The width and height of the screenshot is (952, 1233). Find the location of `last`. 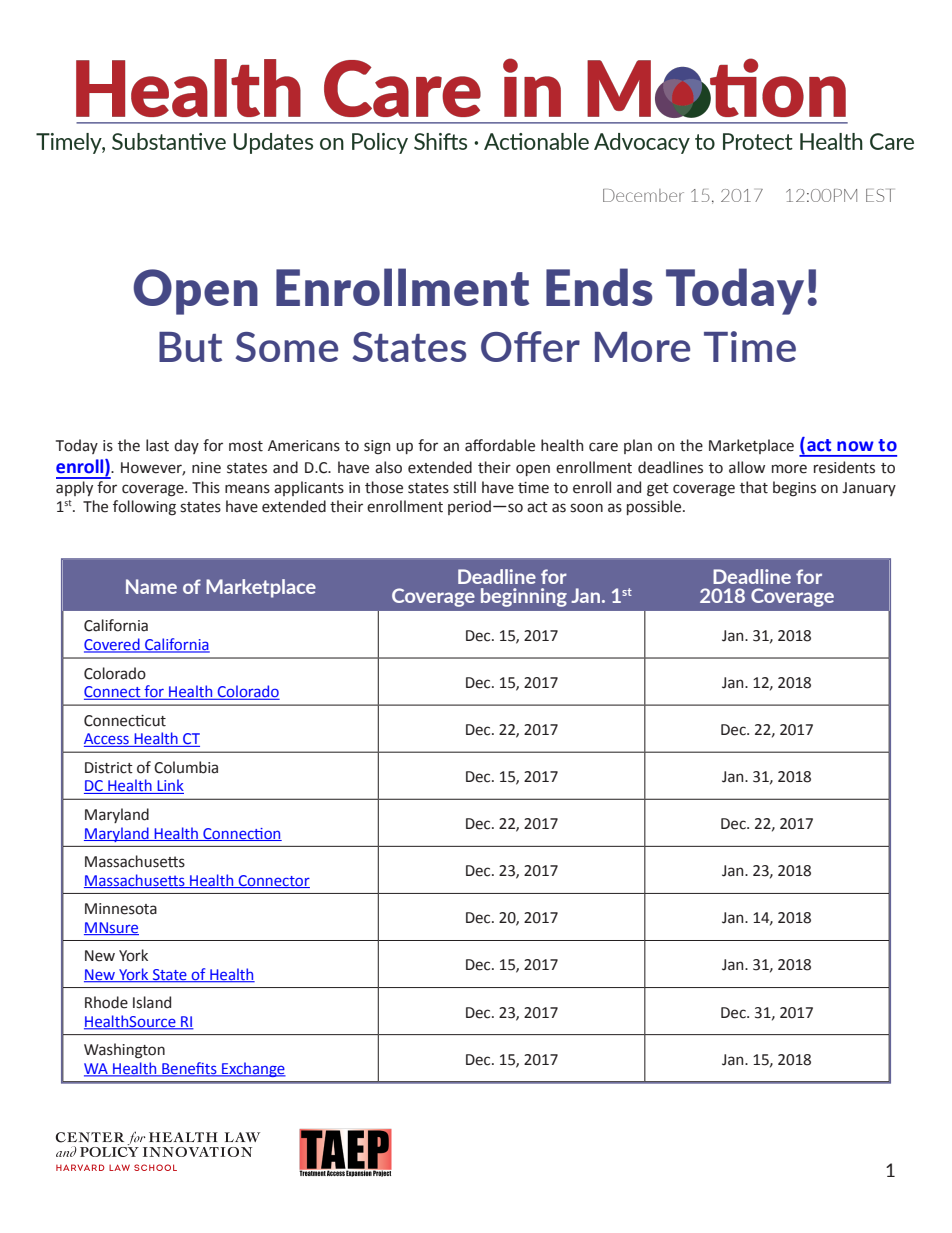

last is located at coordinates (157, 445).
